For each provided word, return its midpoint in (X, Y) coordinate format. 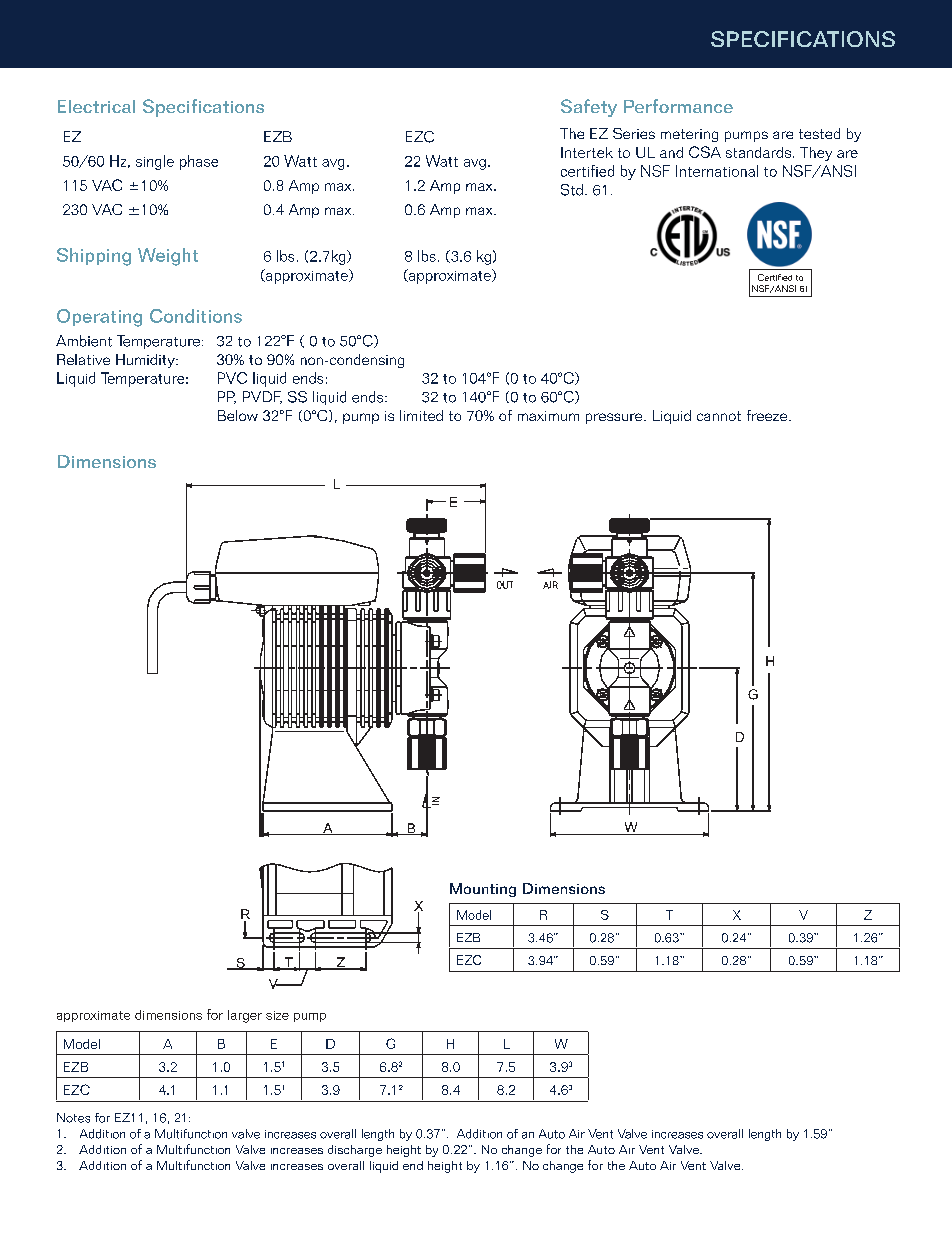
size (277, 1015)
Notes (73, 1118)
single (155, 162)
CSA (705, 152)
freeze (768, 415)
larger (245, 1016)
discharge (355, 1151)
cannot (719, 416)
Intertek (587, 152)
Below (238, 415)
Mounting (483, 890)
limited (421, 415)
